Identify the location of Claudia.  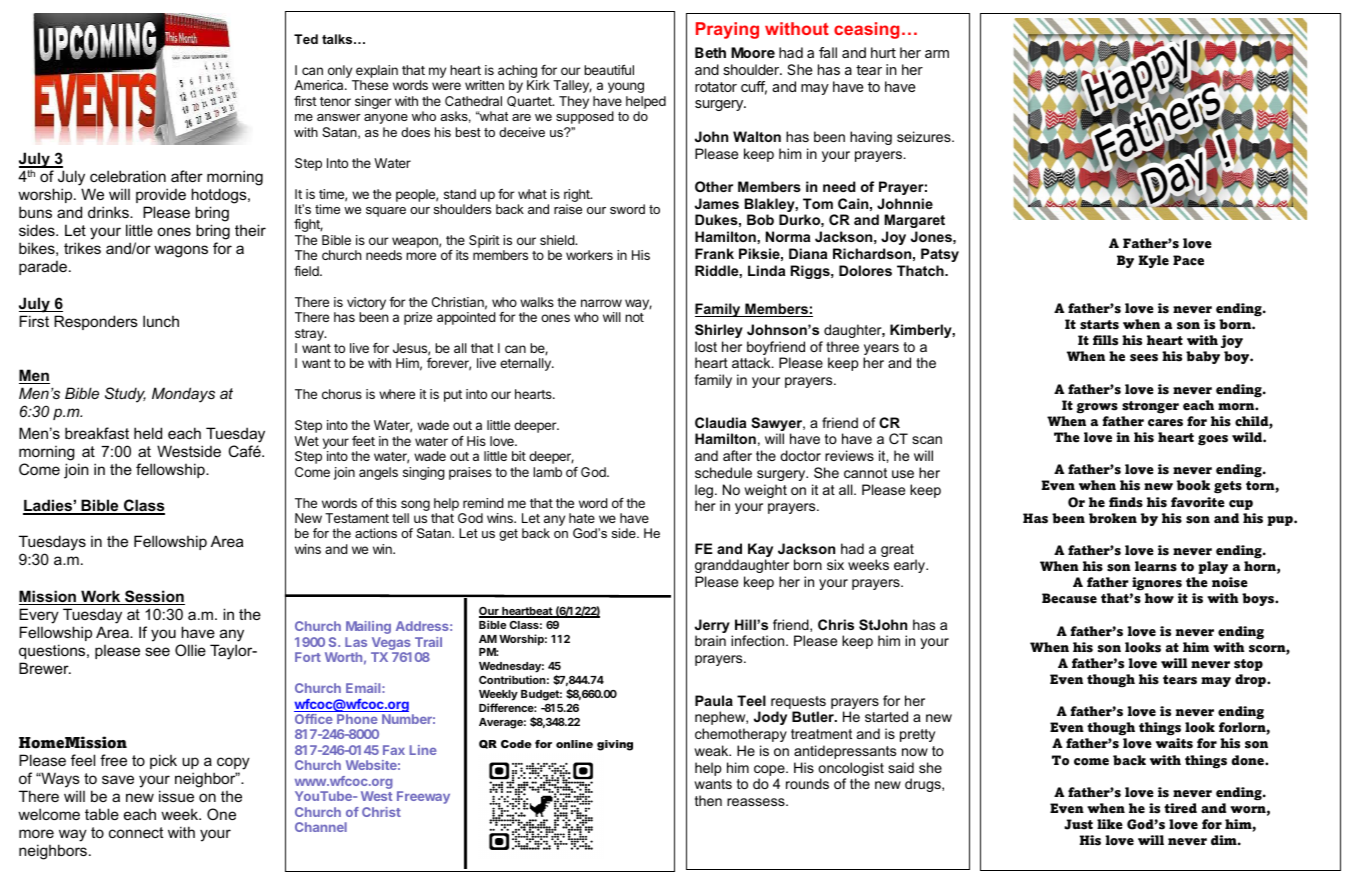
(720, 422).
